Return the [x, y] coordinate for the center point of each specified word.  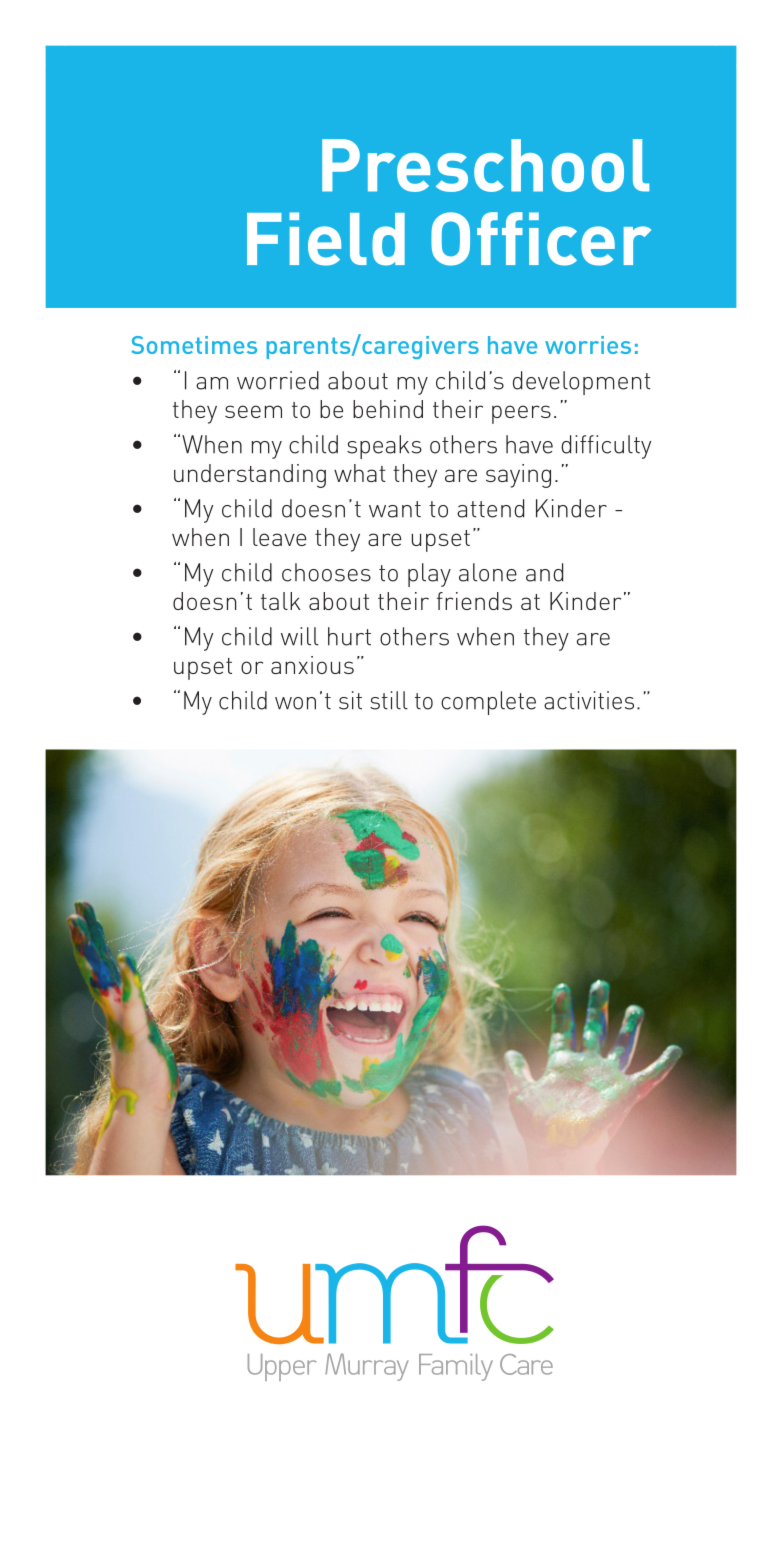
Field [326, 239]
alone [488, 572]
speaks [384, 447]
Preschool [485, 165]
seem [253, 411]
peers [521, 414]
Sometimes [194, 345]
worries [588, 345]
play [429, 575]
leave [280, 537]
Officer [541, 239]
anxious [312, 665]
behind [388, 409]
